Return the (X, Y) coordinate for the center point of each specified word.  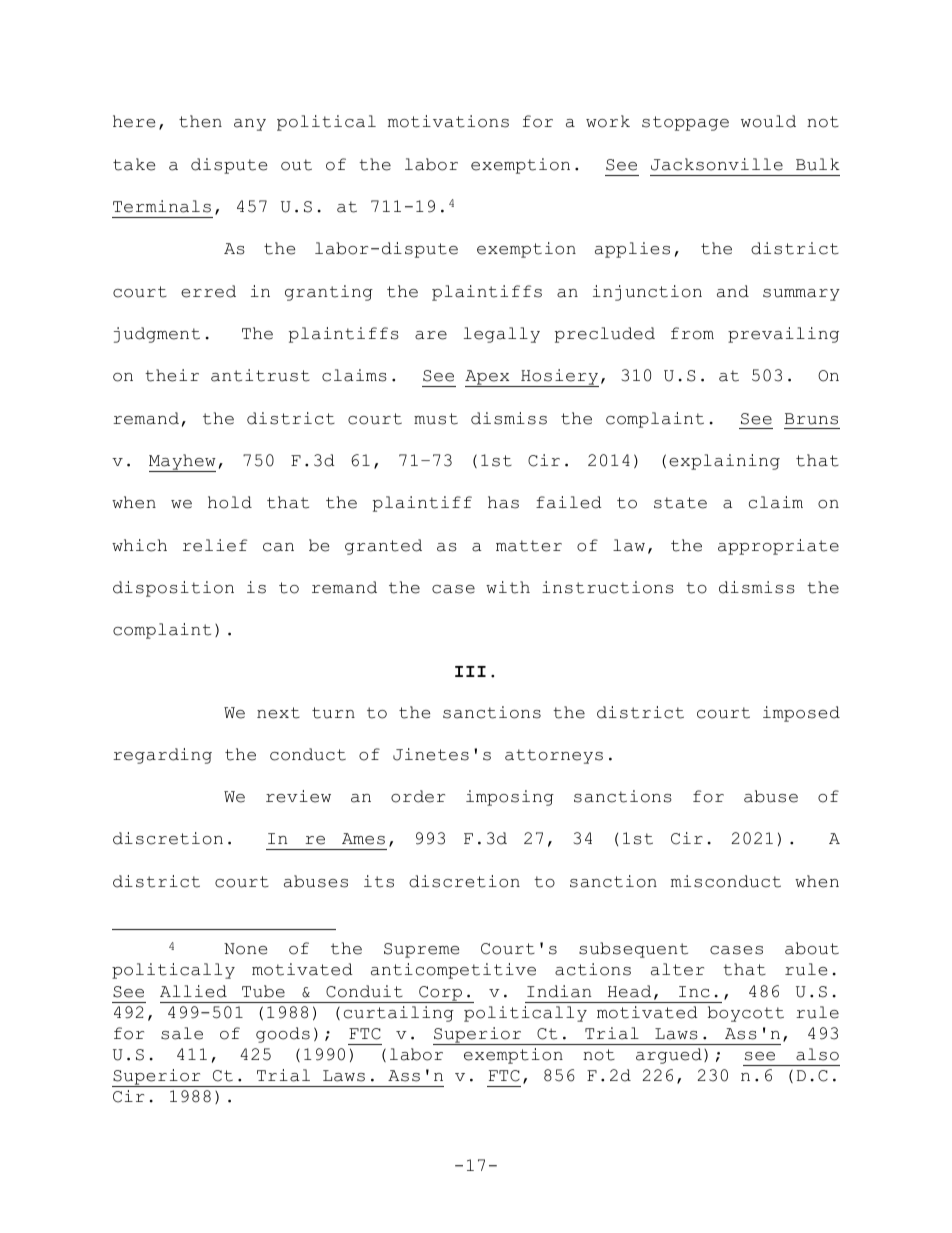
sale (182, 1033)
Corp (440, 994)
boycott (746, 1014)
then (200, 121)
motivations (448, 121)
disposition (173, 589)
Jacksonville (717, 164)
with (508, 587)
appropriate (778, 547)
